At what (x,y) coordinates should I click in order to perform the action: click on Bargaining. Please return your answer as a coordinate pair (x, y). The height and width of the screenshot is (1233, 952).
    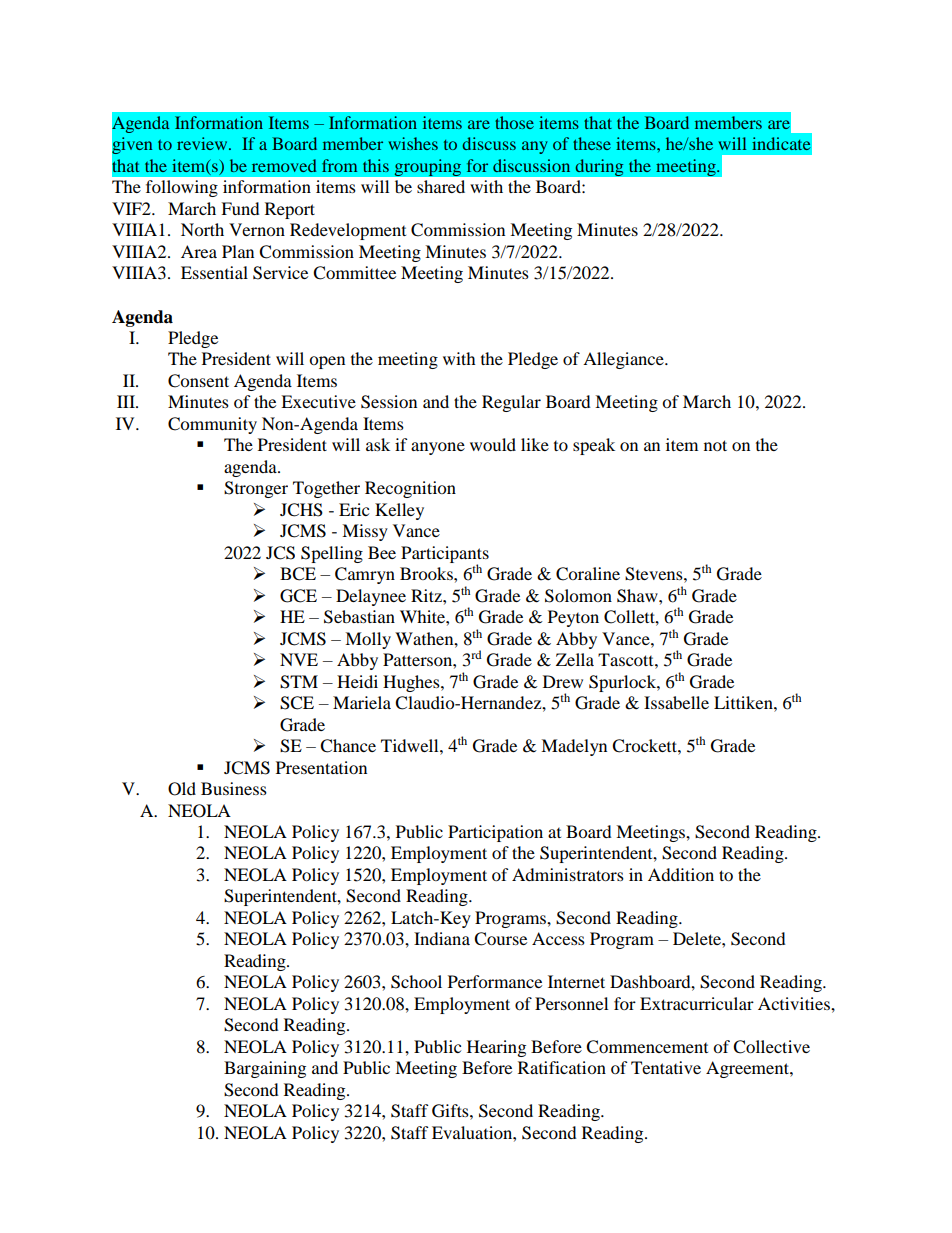
    Looking at the image, I should click on (265, 1069).
